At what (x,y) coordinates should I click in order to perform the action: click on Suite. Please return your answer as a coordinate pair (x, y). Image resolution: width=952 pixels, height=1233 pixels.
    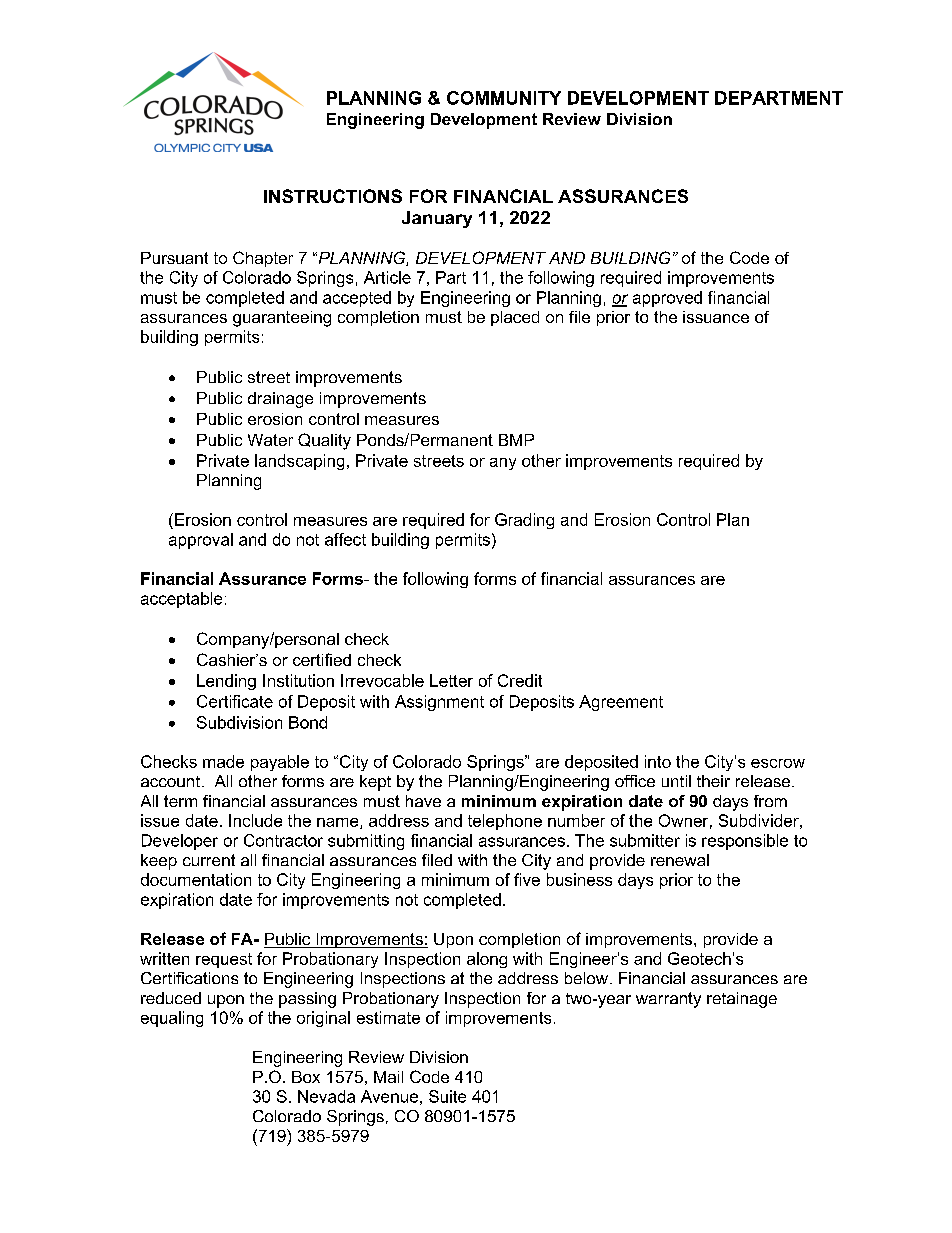
    Looking at the image, I should click on (447, 1096).
